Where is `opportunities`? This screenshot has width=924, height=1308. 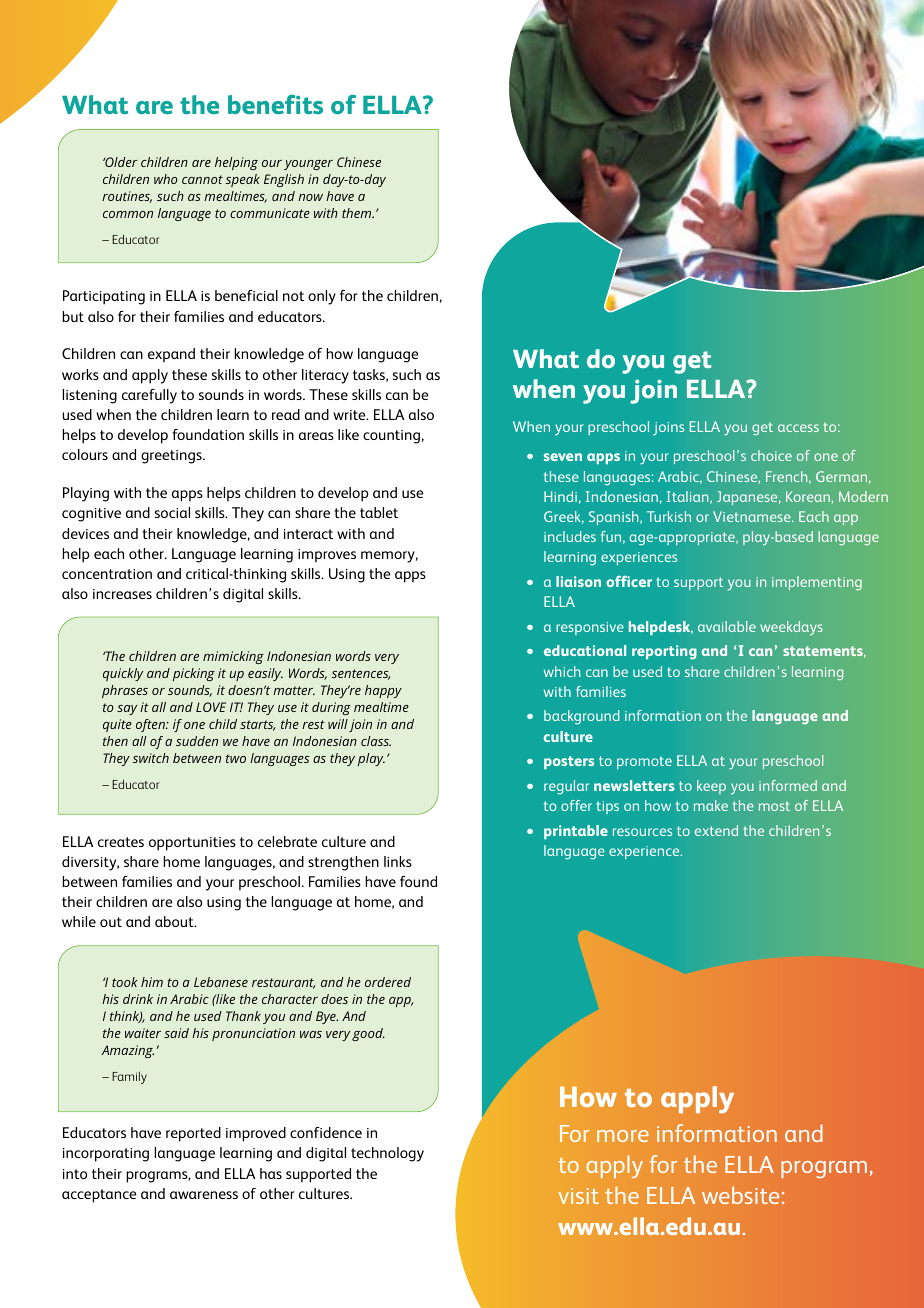
opportunities is located at coordinates (192, 844).
